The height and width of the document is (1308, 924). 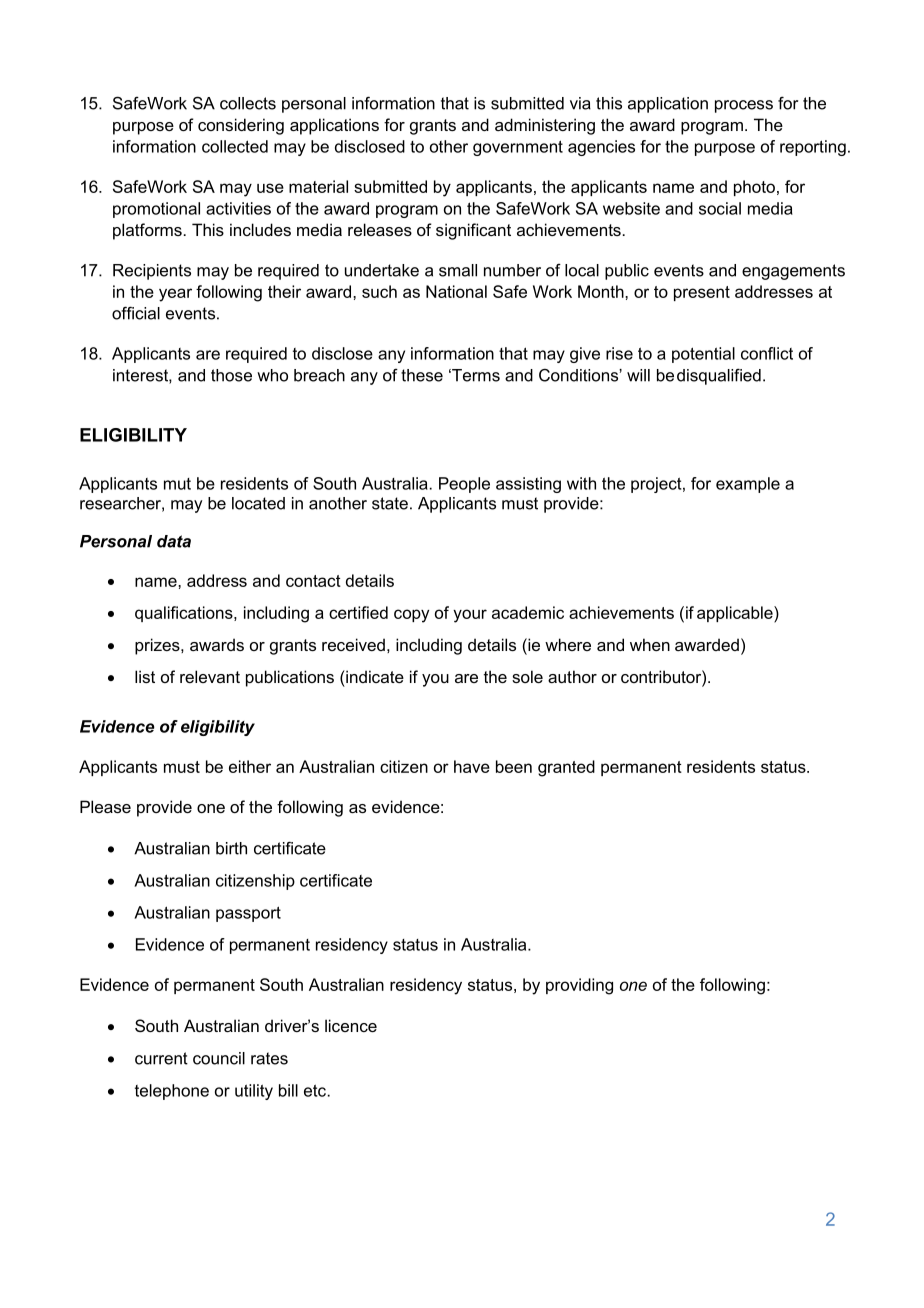 What do you see at coordinates (422, 375) in the document?
I see `these` at bounding box center [422, 375].
